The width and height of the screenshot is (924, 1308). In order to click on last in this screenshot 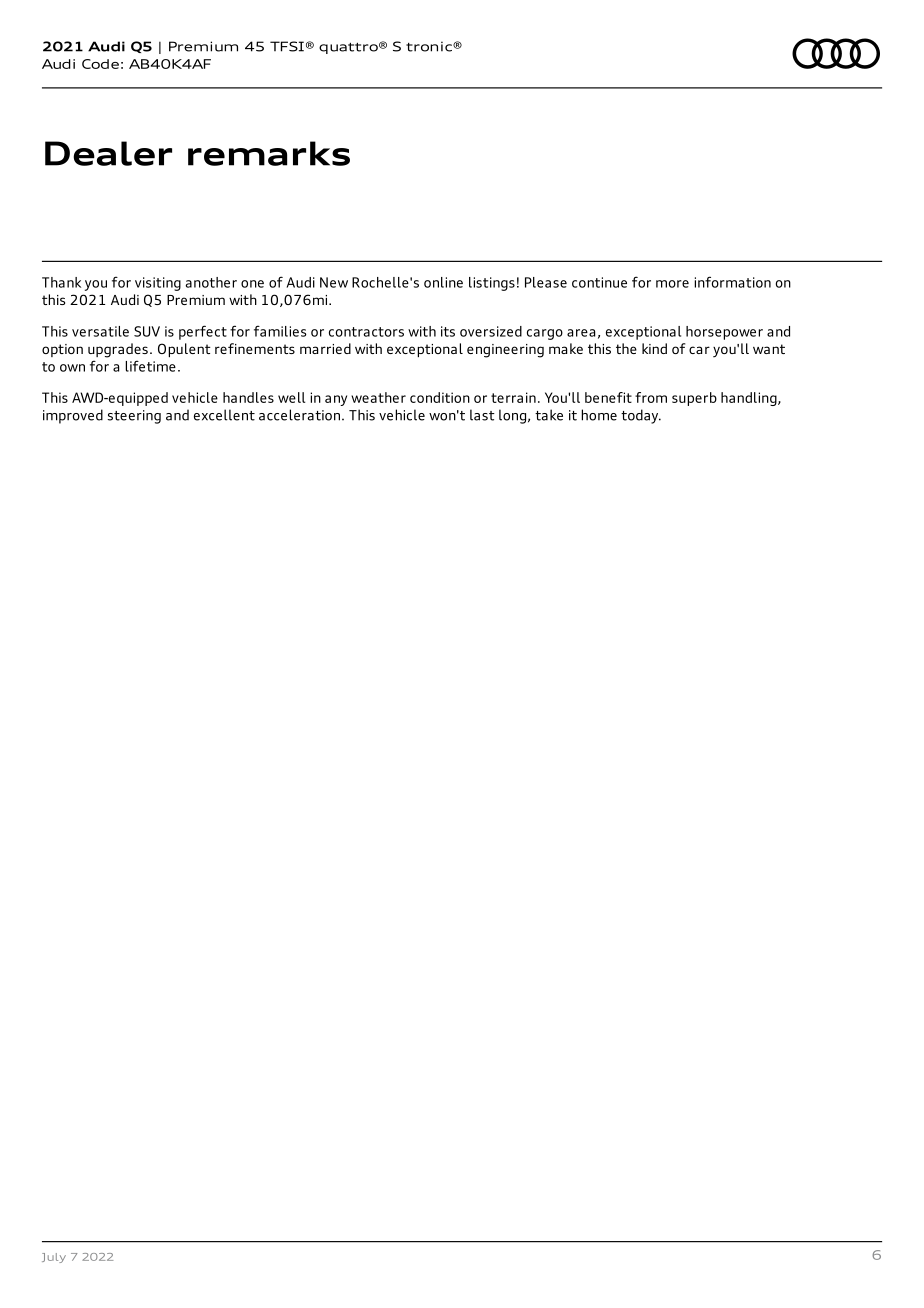, I will do `click(482, 415)`.
